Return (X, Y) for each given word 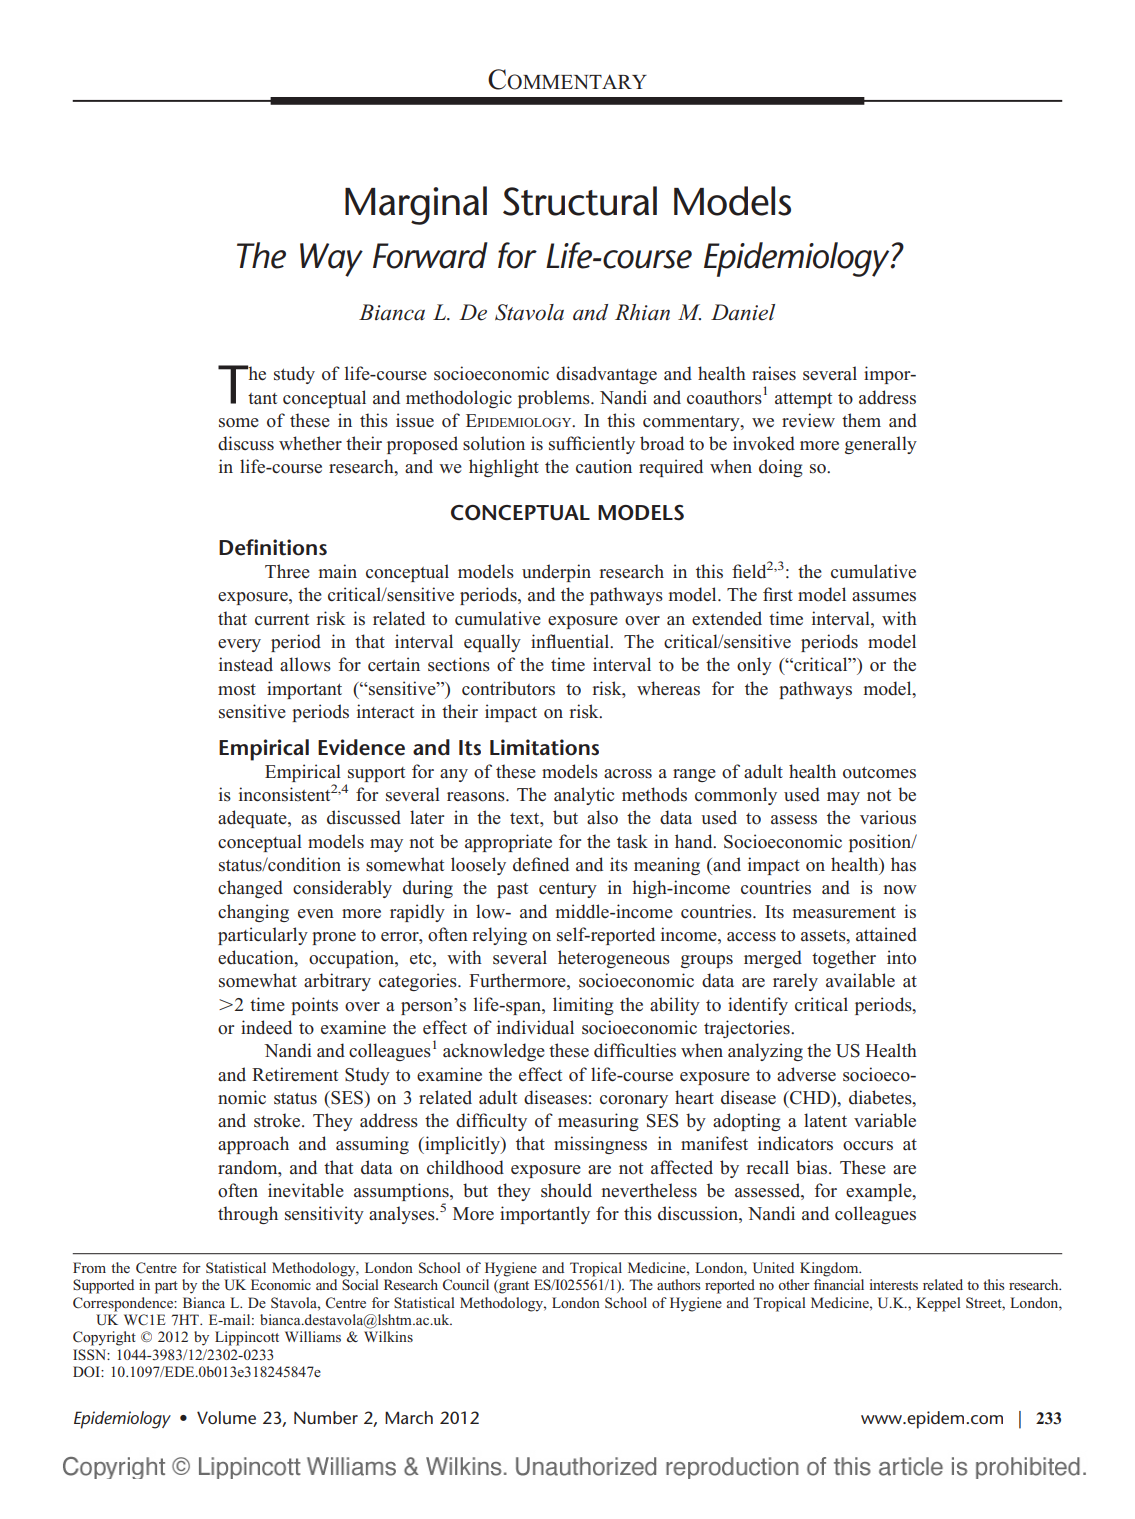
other (794, 1284)
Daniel (743, 312)
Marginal (416, 205)
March (409, 1417)
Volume (226, 1417)
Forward (430, 255)
